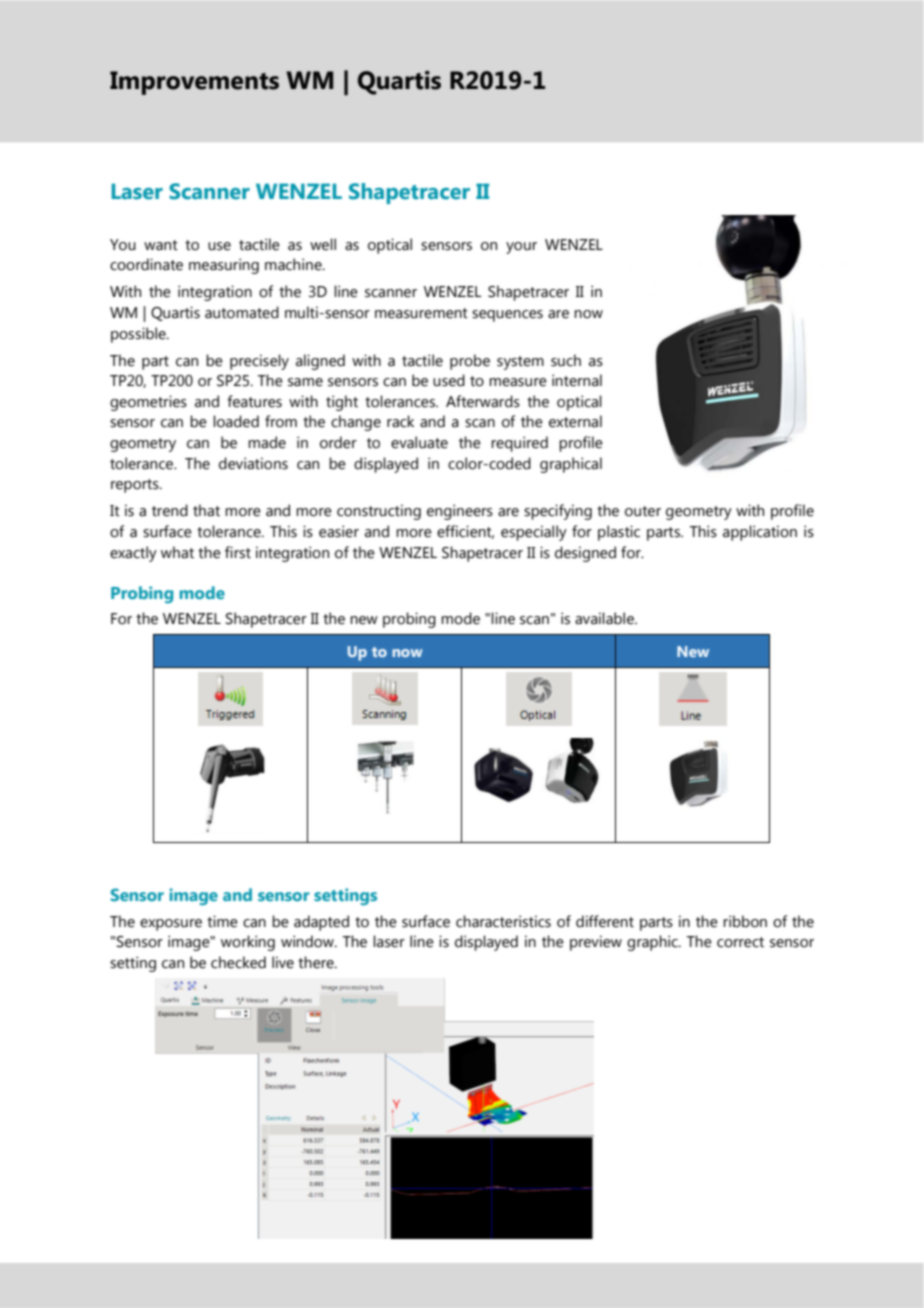  Describe the element at coordinates (566, 360) in the screenshot. I see `such` at that location.
